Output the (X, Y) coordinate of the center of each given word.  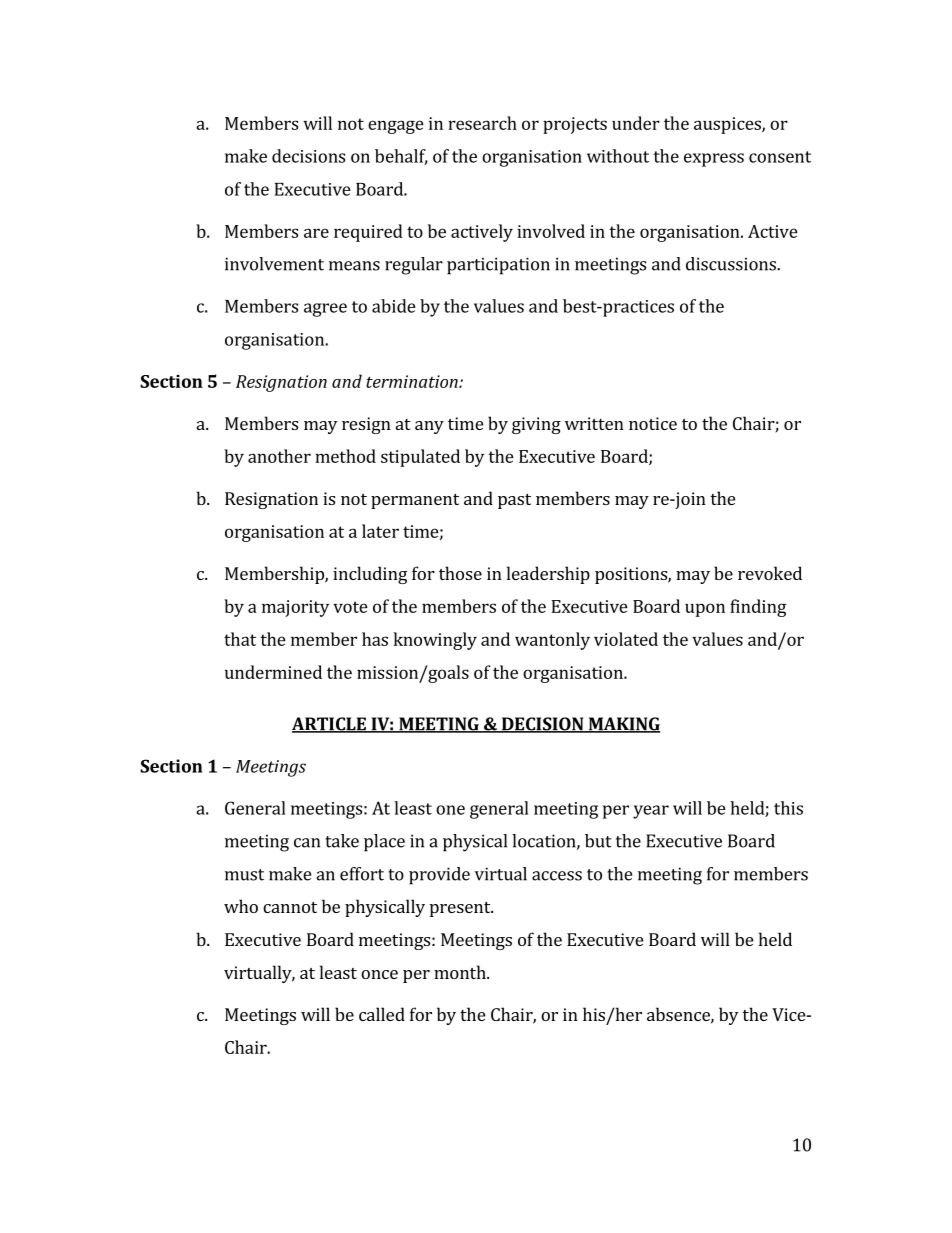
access (557, 876)
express (714, 160)
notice (653, 423)
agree (325, 310)
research (482, 123)
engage (396, 127)
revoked (770, 573)
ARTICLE (330, 725)
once (379, 974)
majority (295, 608)
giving (536, 425)
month (461, 972)
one (450, 810)
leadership (548, 575)
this (788, 808)
